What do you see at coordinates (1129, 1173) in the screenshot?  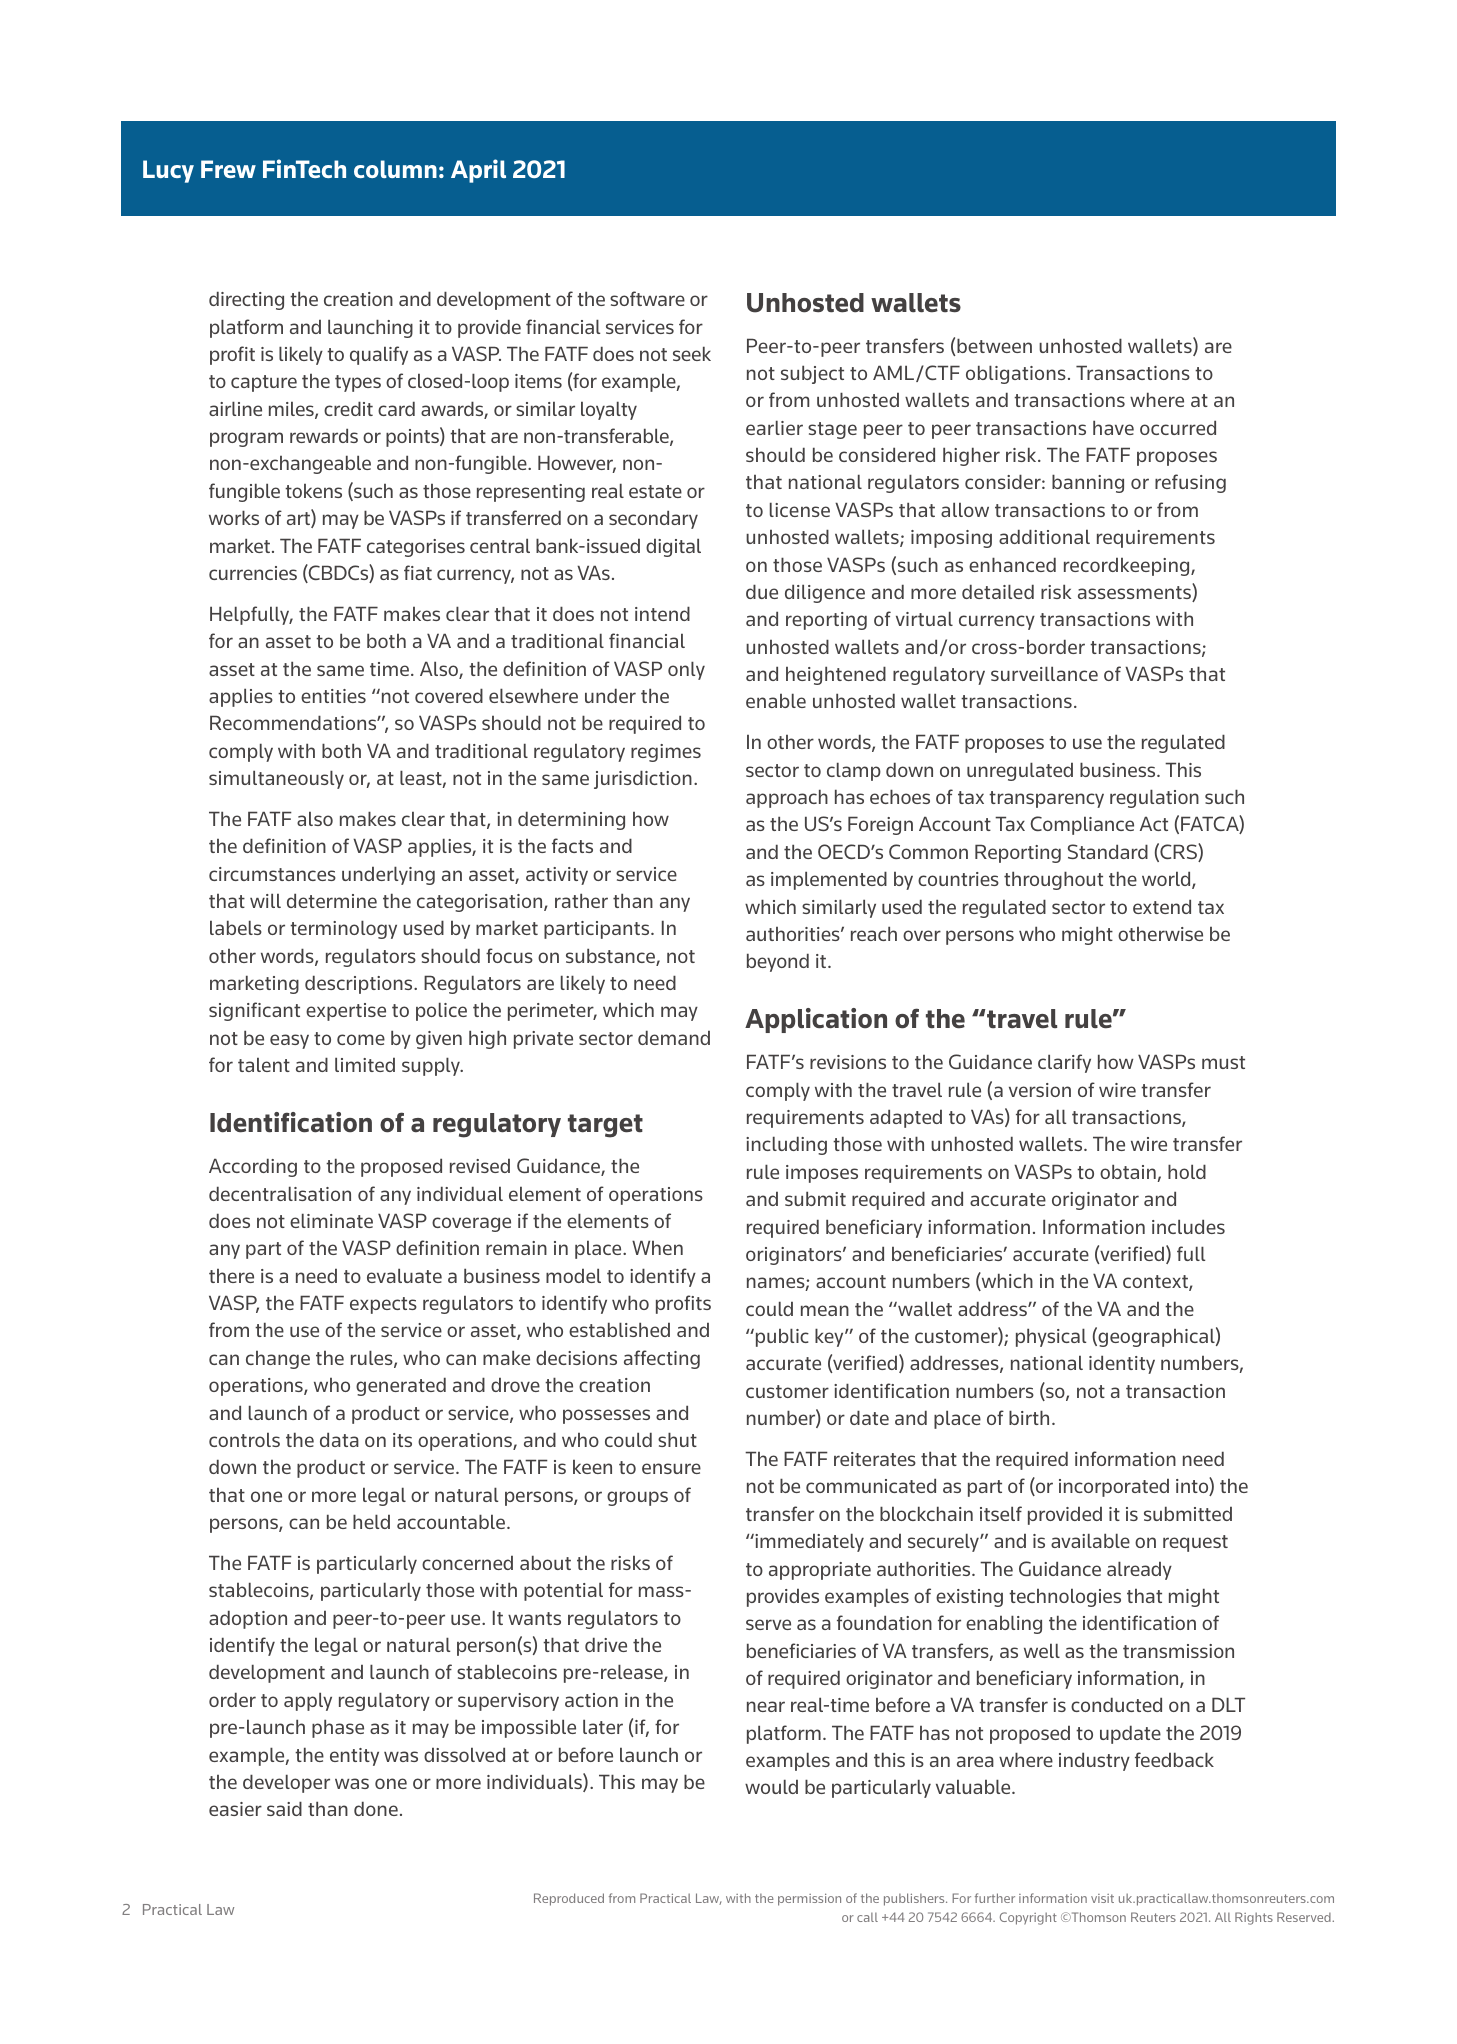 I see `obtain` at bounding box center [1129, 1173].
